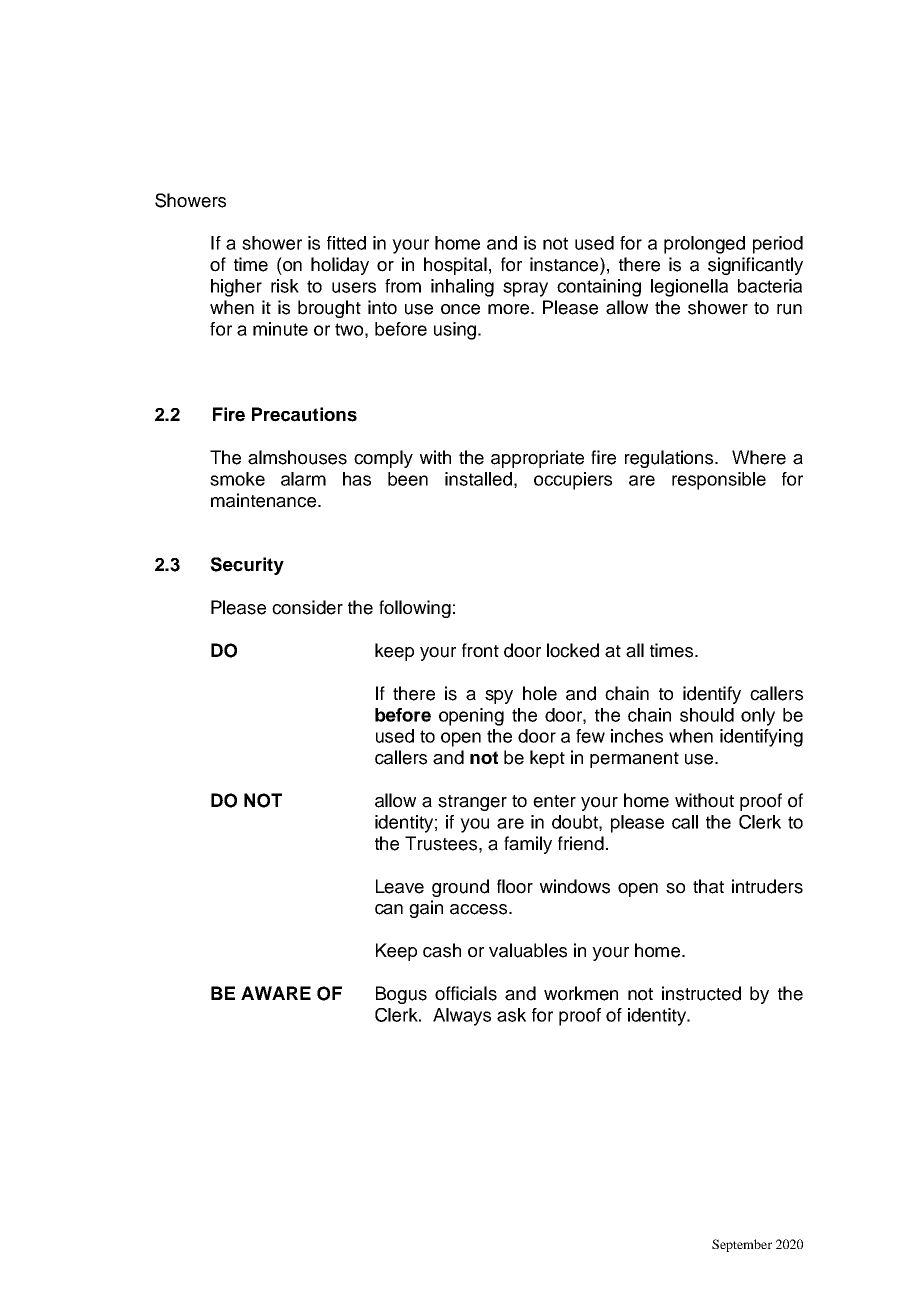  What do you see at coordinates (742, 1245) in the document?
I see `September` at bounding box center [742, 1245].
